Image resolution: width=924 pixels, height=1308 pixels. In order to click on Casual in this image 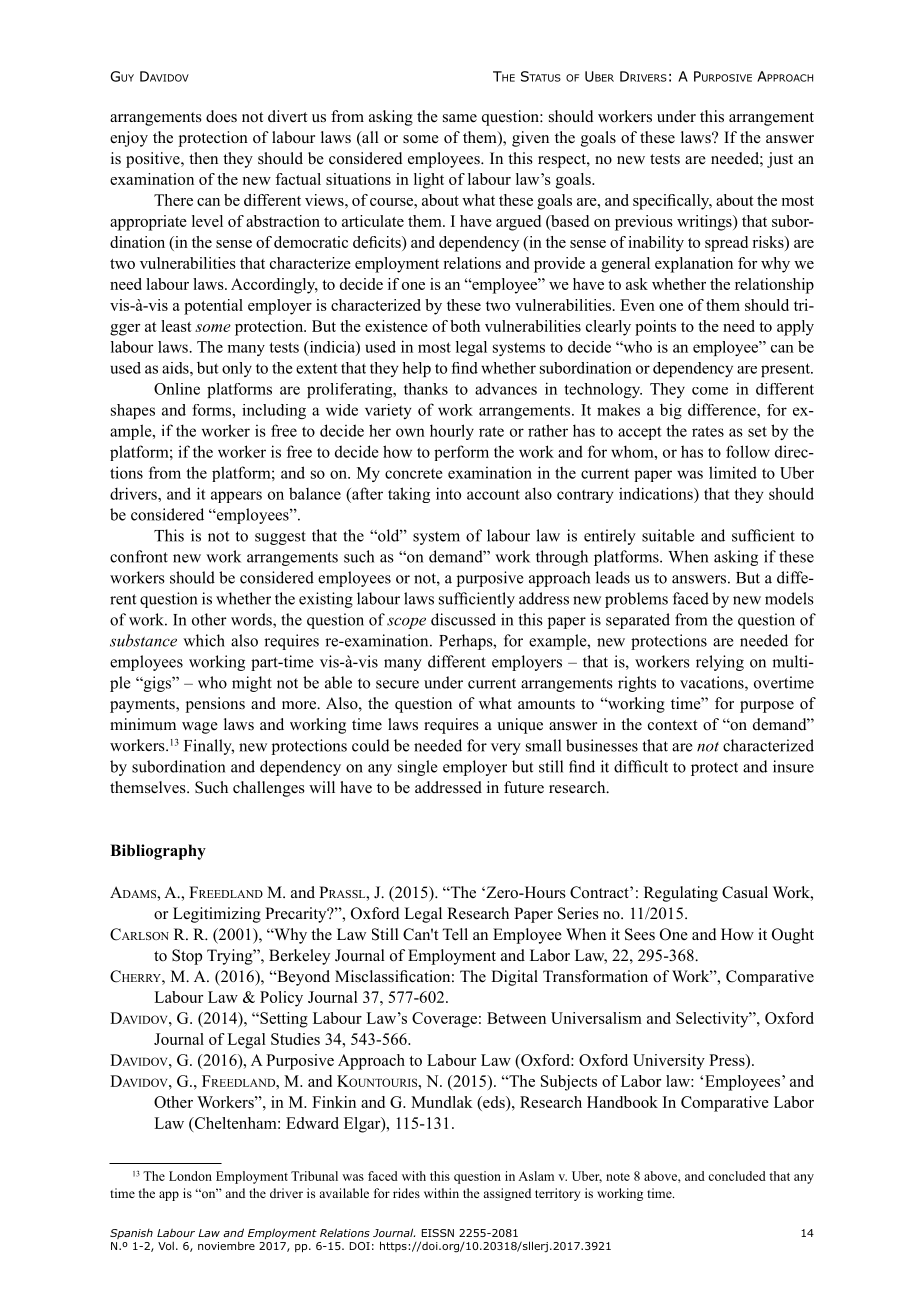, I will do `click(745, 892)`.
